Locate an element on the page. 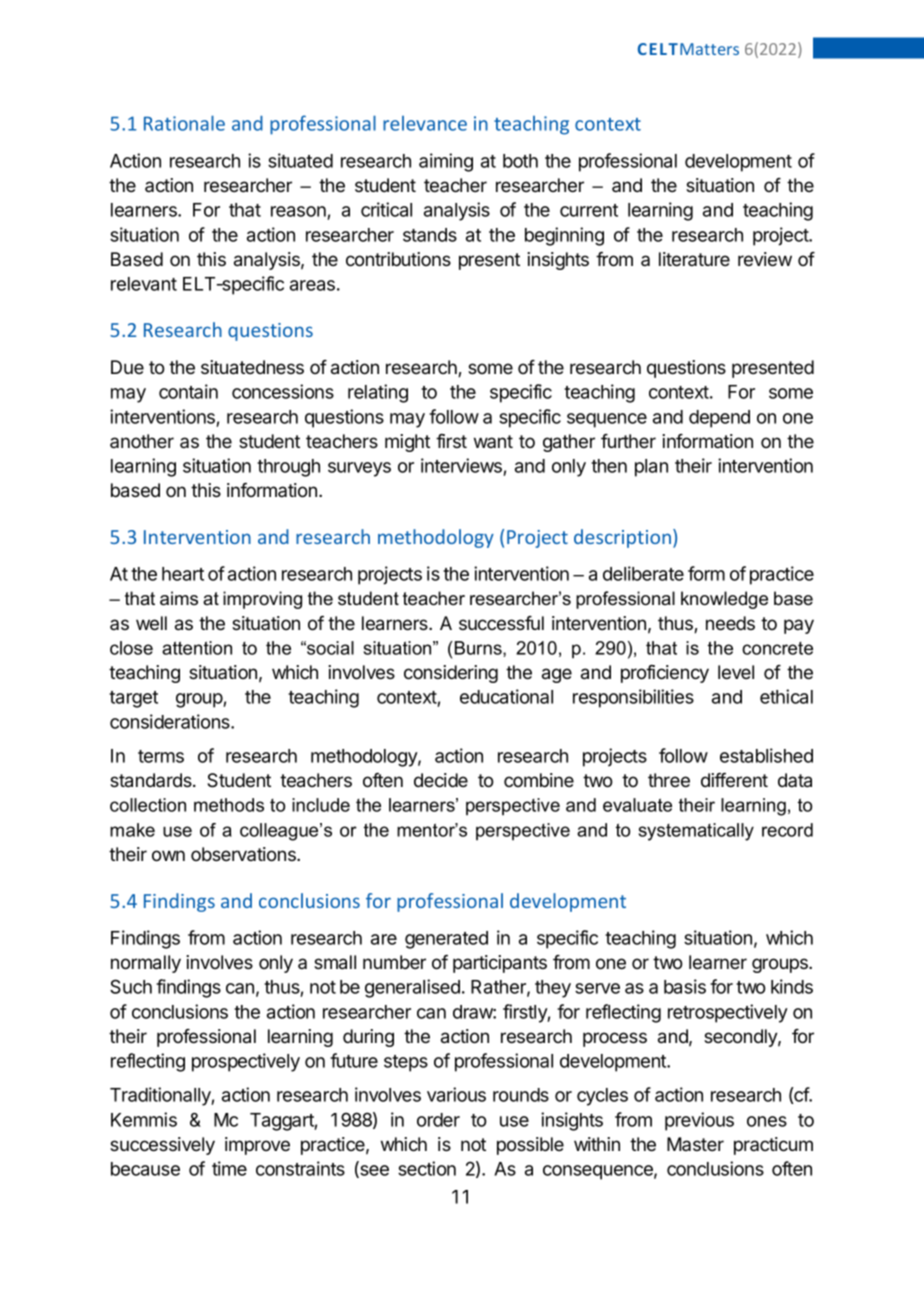 This image has width=924, height=1309. Rationale is located at coordinates (184, 123).
